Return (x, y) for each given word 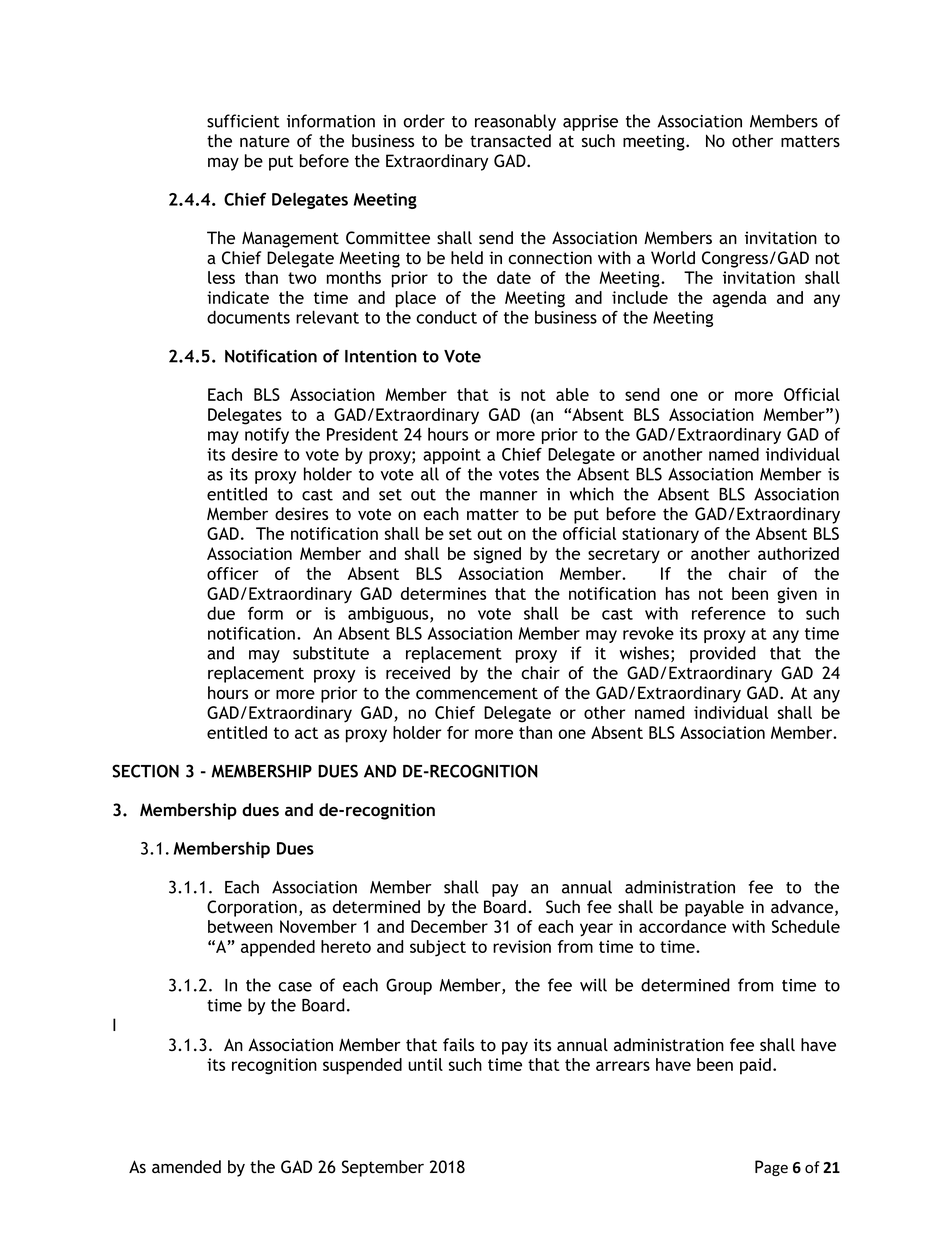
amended (186, 1166)
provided (723, 654)
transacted (510, 140)
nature (265, 141)
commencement (477, 693)
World (673, 257)
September (383, 1168)
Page (771, 1168)
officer (232, 573)
